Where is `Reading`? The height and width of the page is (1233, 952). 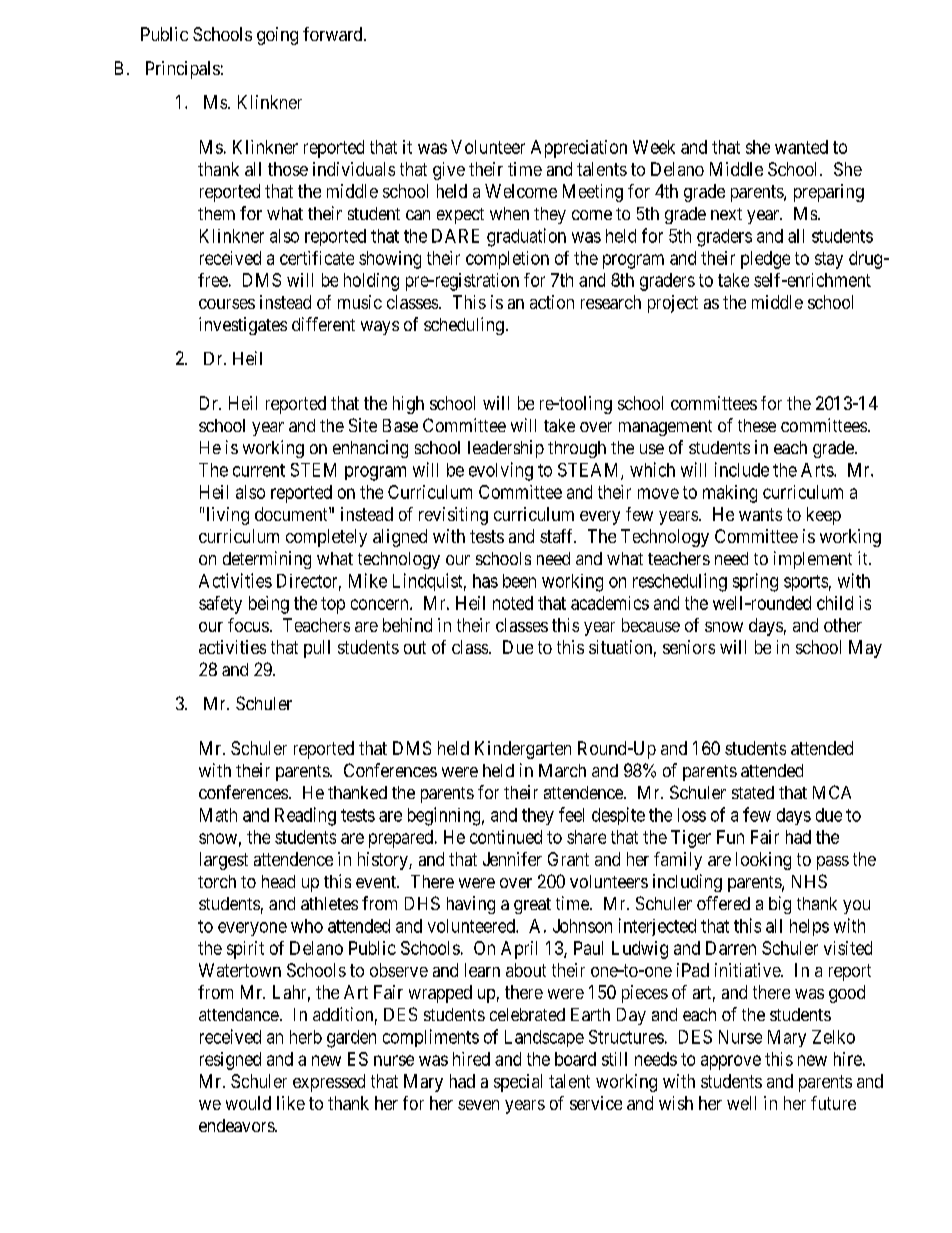 Reading is located at coordinates (305, 816).
